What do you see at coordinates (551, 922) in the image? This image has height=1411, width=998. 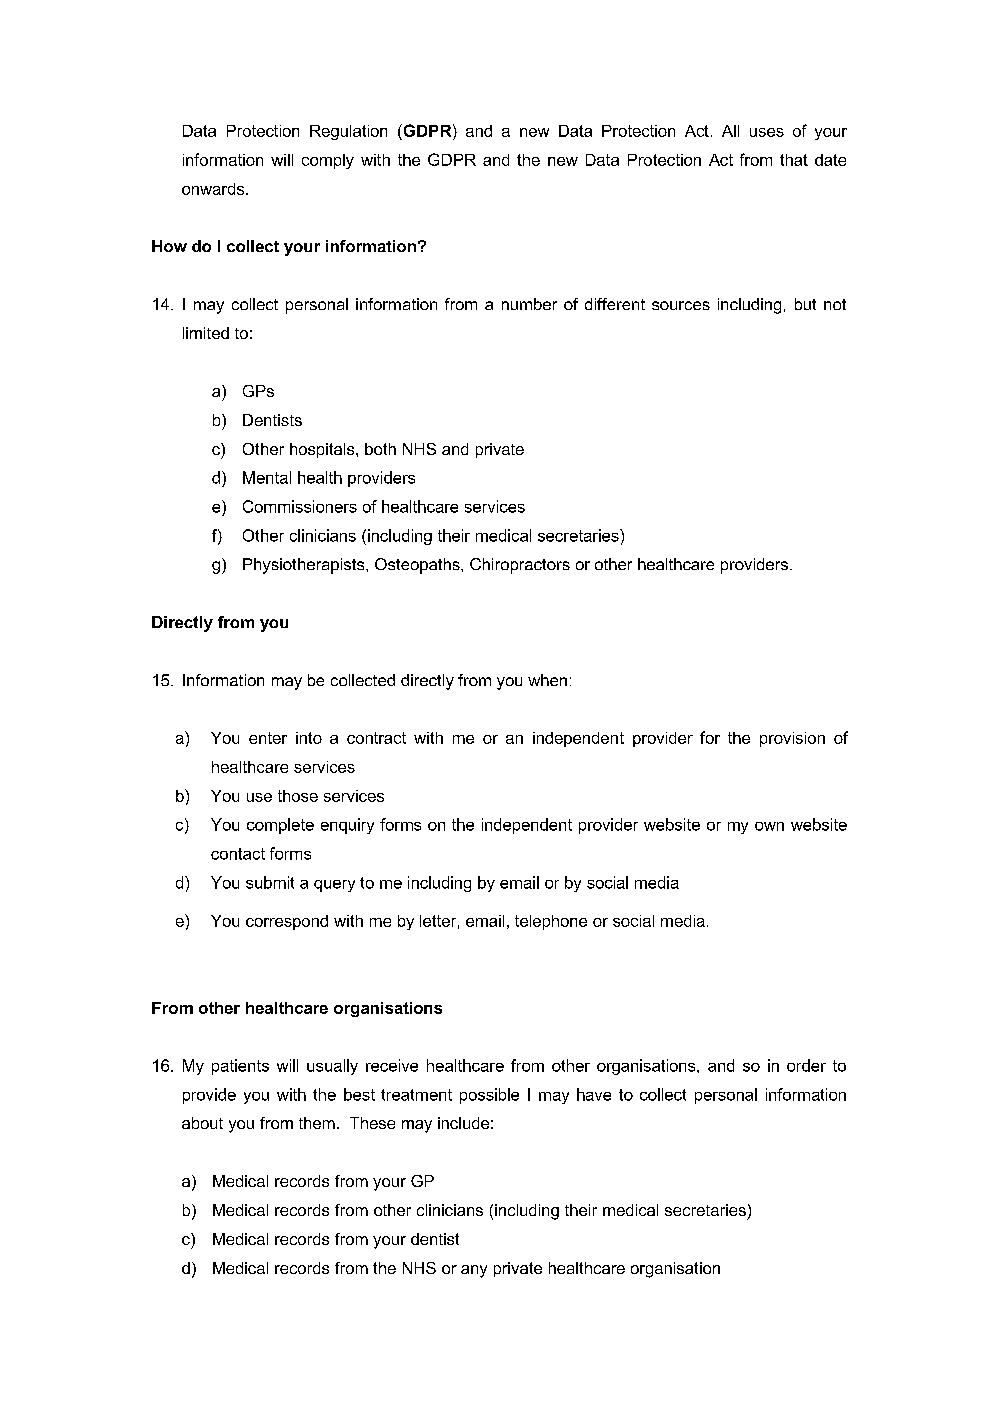 I see `telephone` at bounding box center [551, 922].
